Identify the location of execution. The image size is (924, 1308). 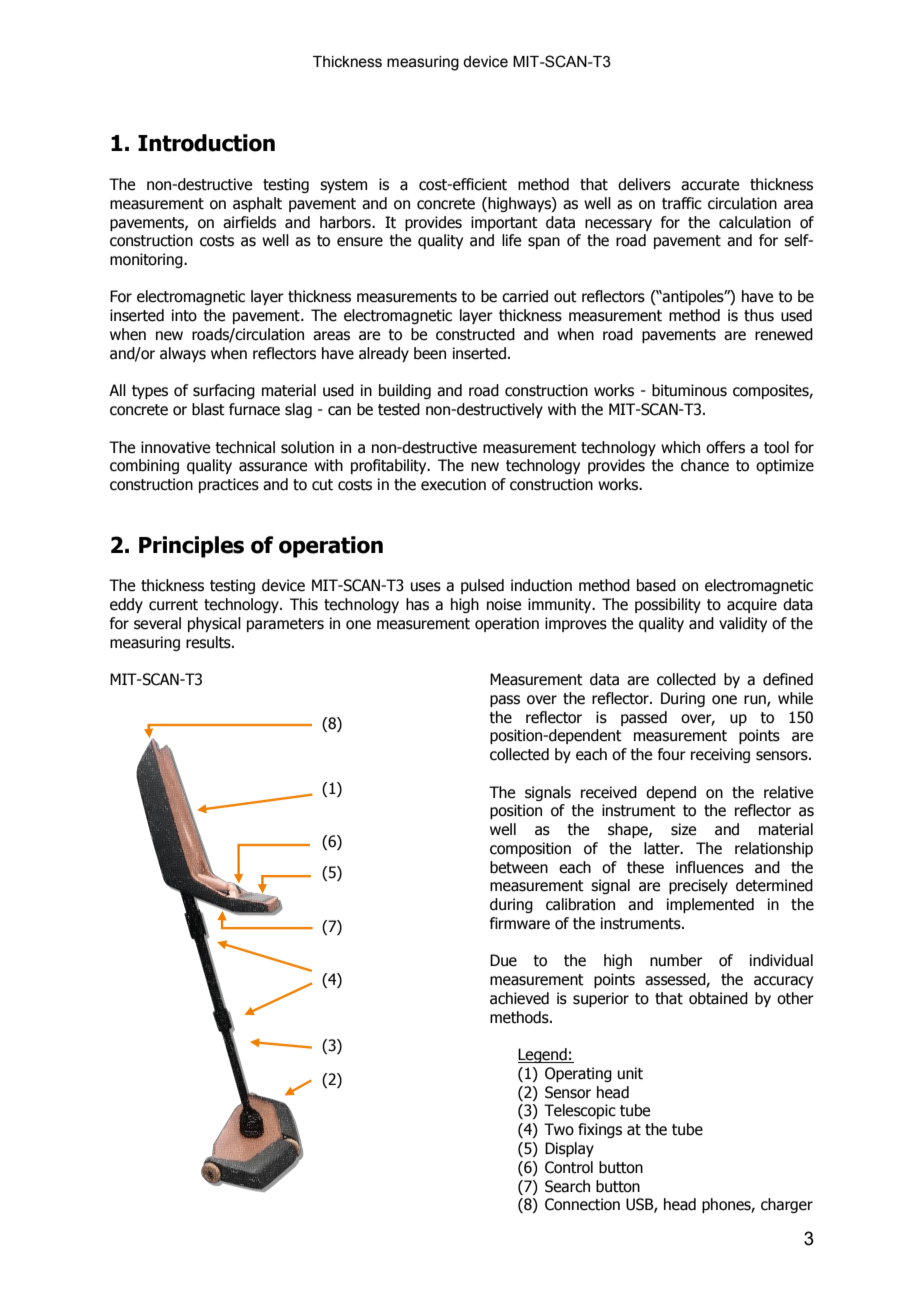
(453, 484).
